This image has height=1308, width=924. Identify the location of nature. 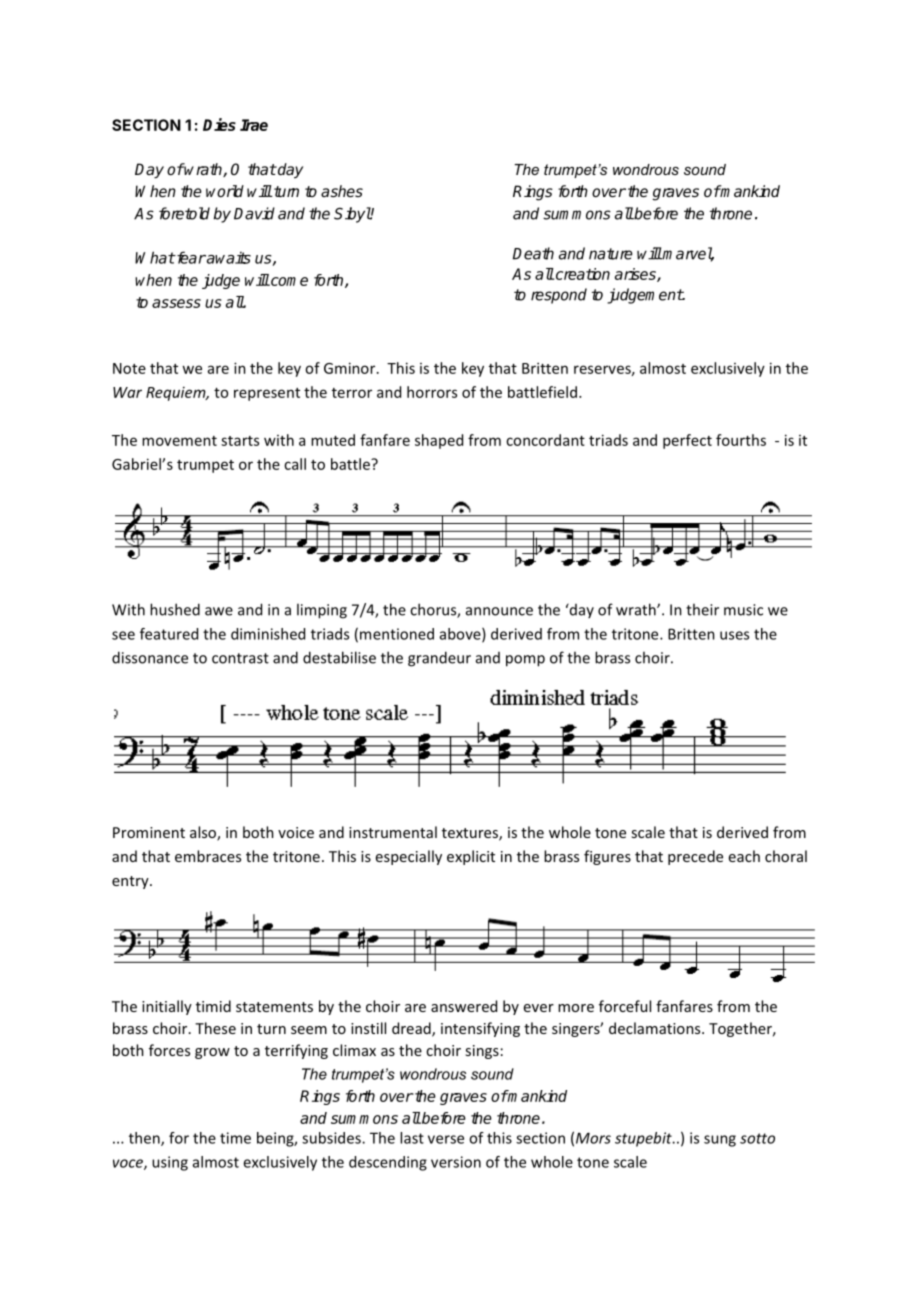
(611, 254).
